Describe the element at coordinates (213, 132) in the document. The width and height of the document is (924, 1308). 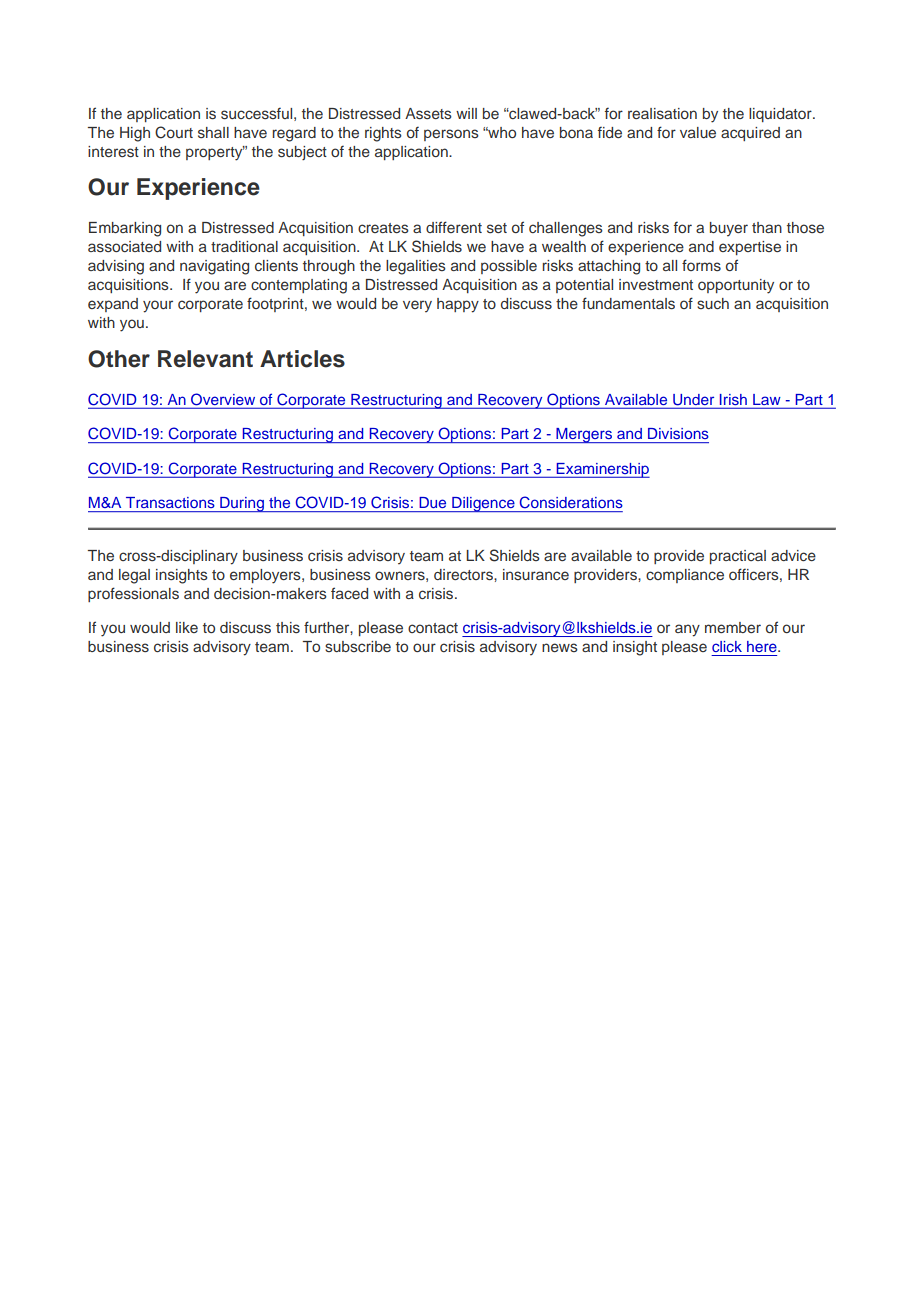
I see `shall` at that location.
